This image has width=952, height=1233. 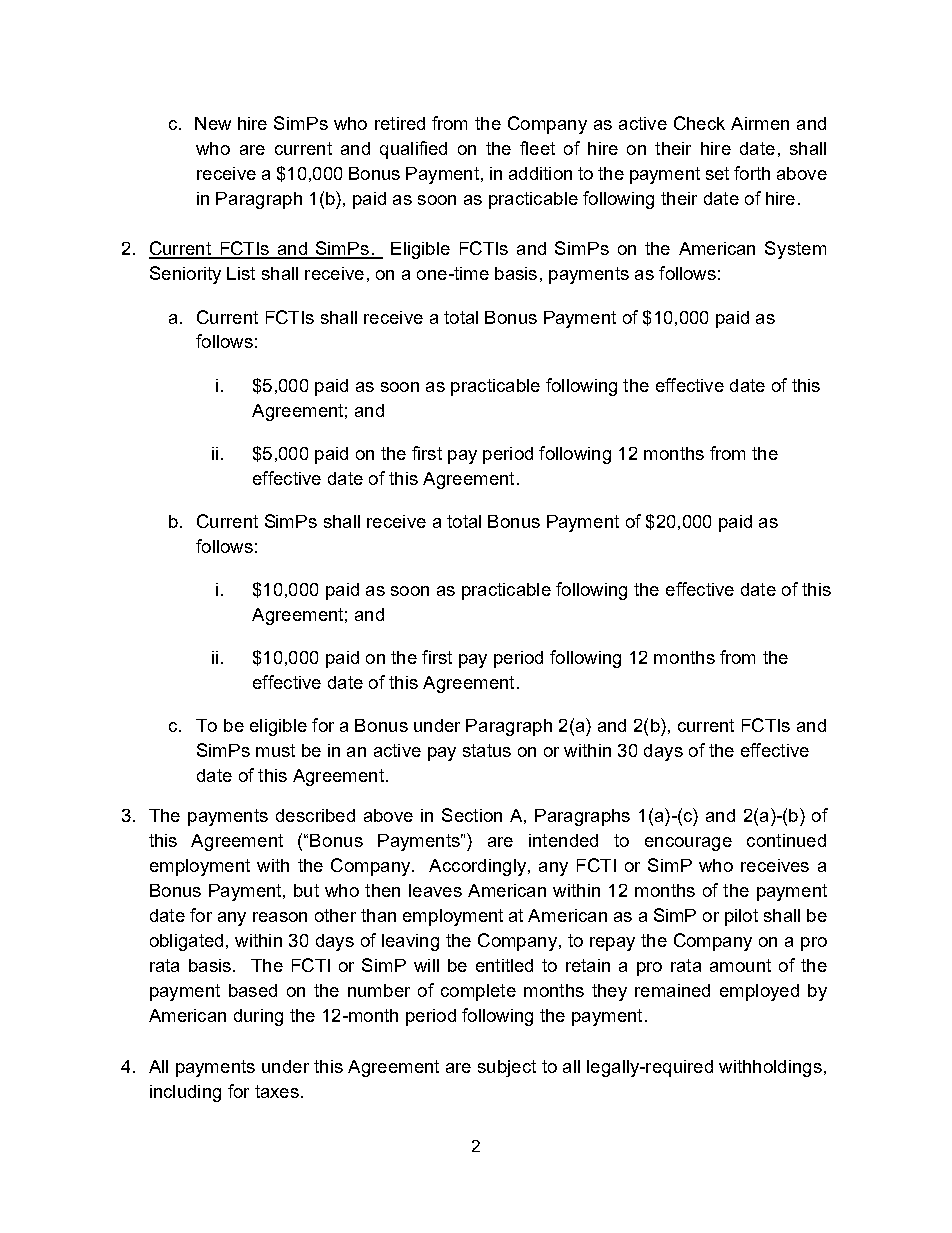 What do you see at coordinates (688, 844) in the image?
I see `encourage` at bounding box center [688, 844].
